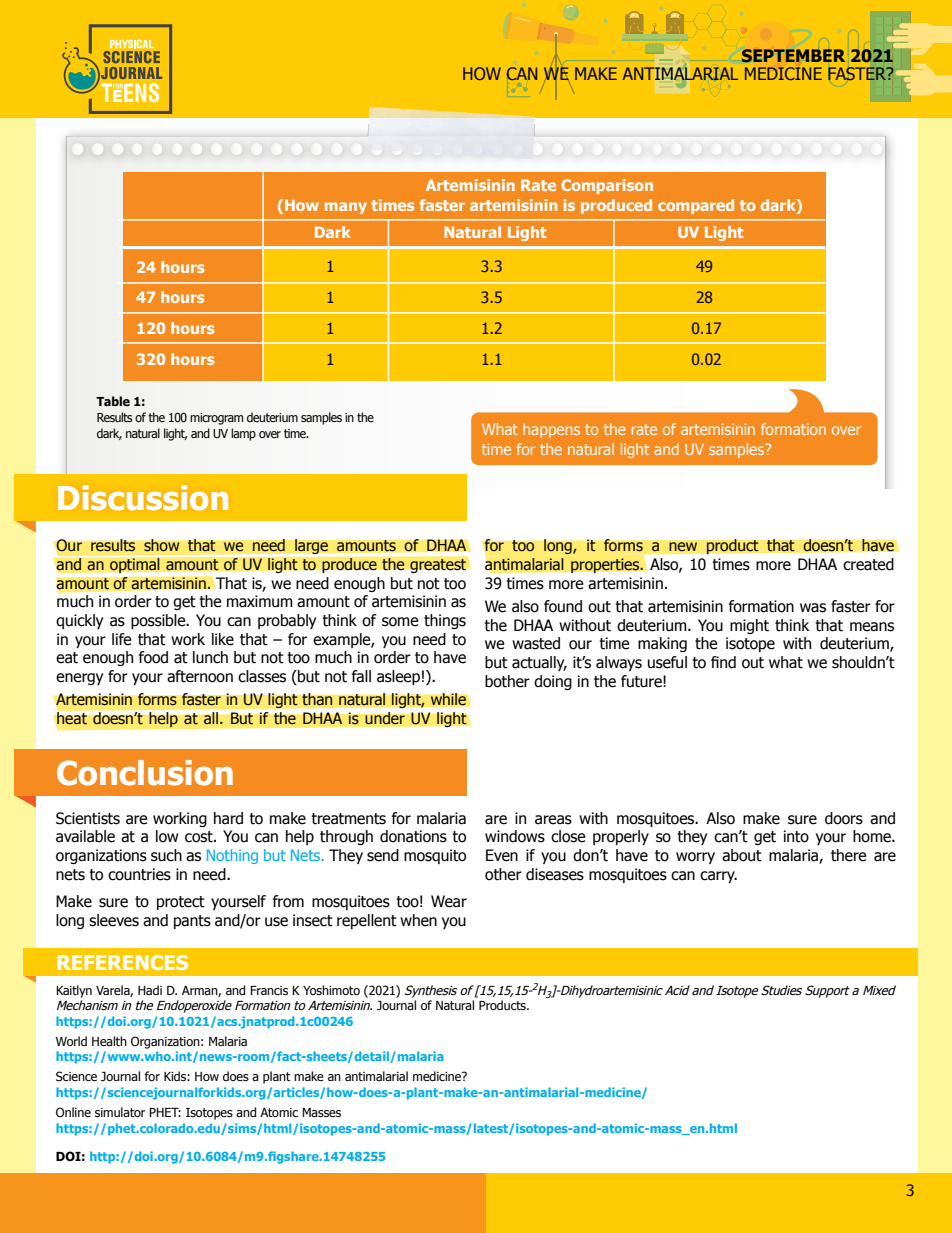 The image size is (952, 1233). I want to click on many, so click(346, 208).
